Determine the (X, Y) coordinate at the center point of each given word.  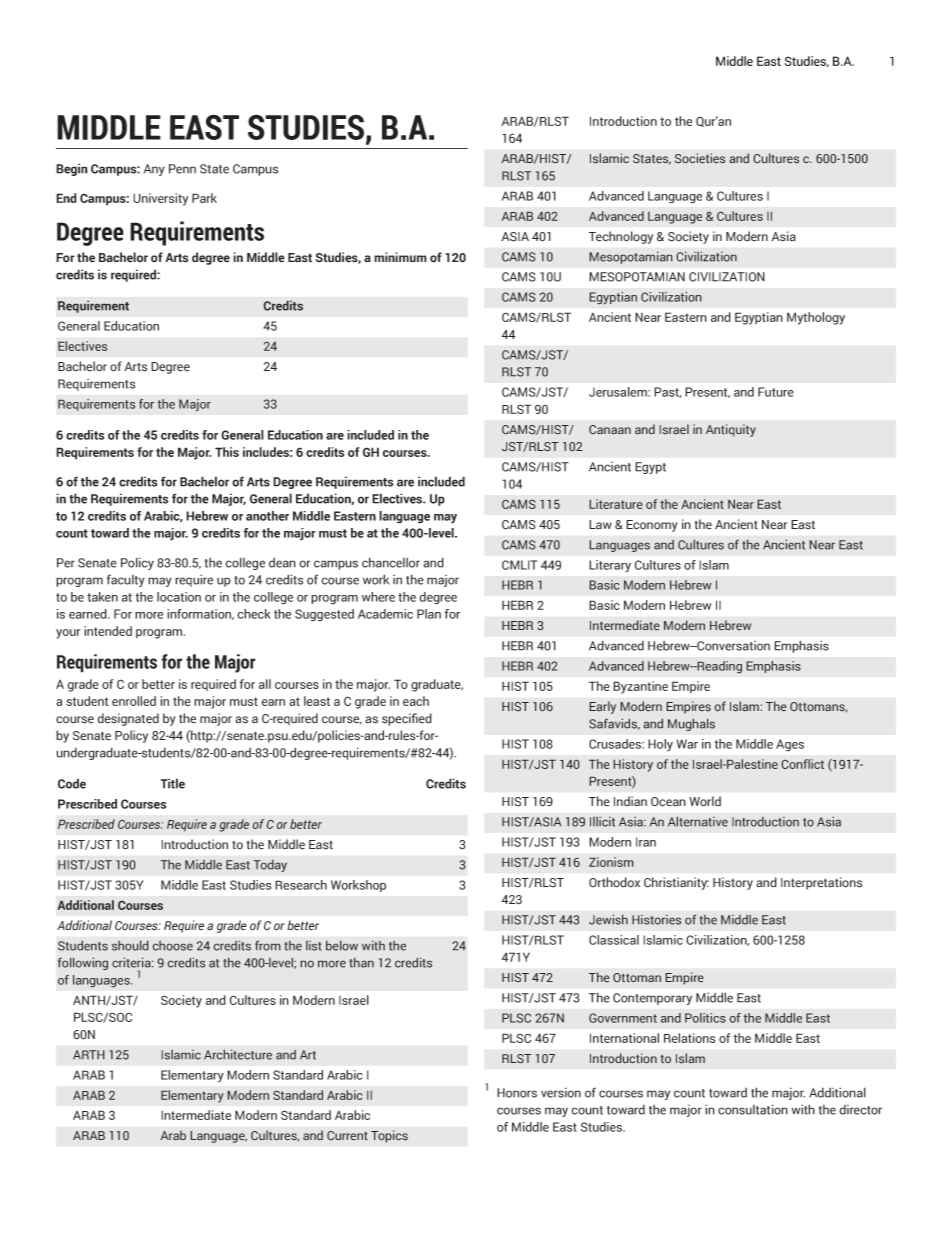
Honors (517, 1093)
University (160, 199)
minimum (400, 257)
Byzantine (640, 687)
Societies (700, 158)
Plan (429, 614)
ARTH (89, 1055)
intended (108, 631)
